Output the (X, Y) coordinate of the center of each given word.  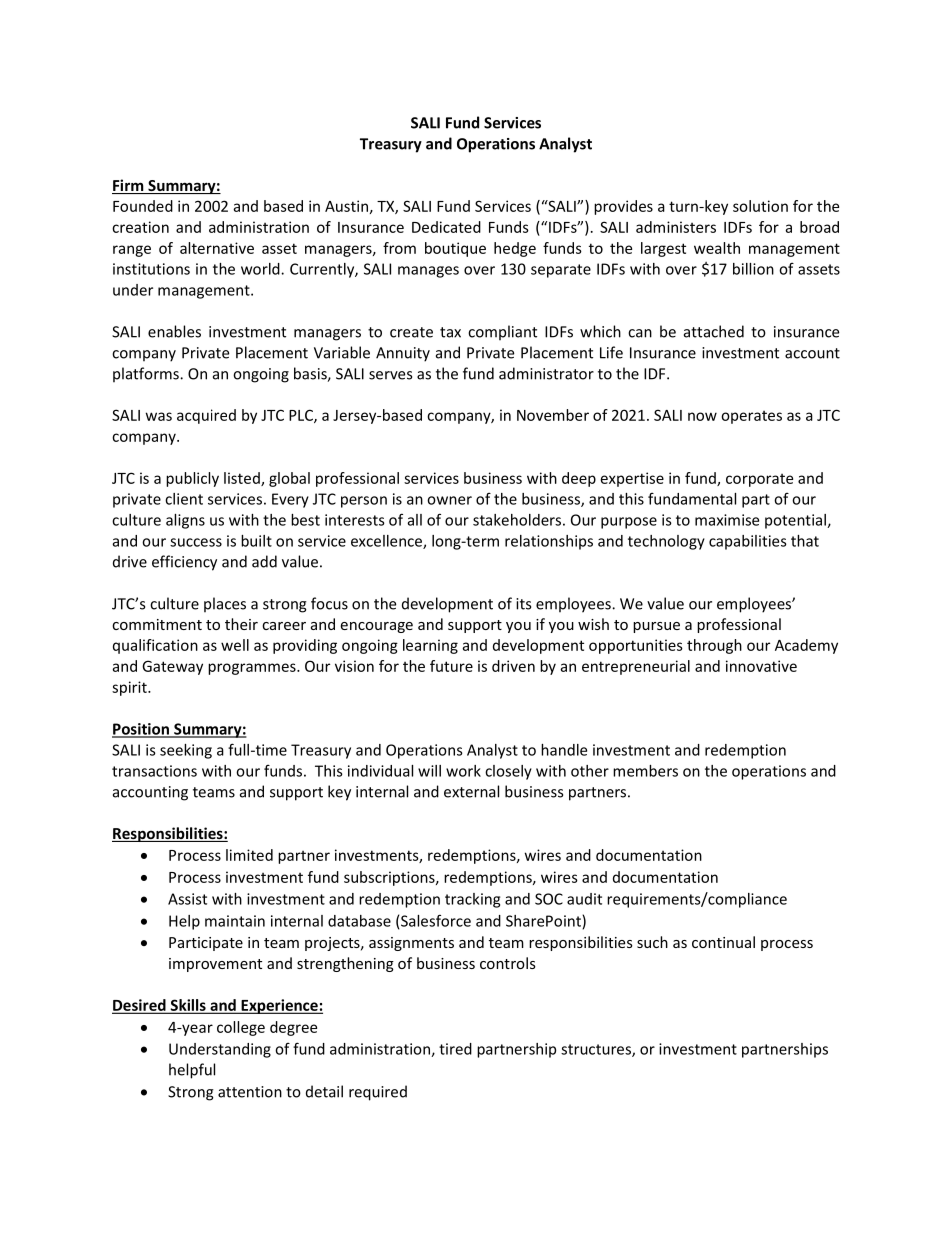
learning (430, 646)
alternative (217, 248)
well (235, 645)
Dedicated (446, 227)
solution (760, 206)
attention (250, 1092)
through (714, 646)
